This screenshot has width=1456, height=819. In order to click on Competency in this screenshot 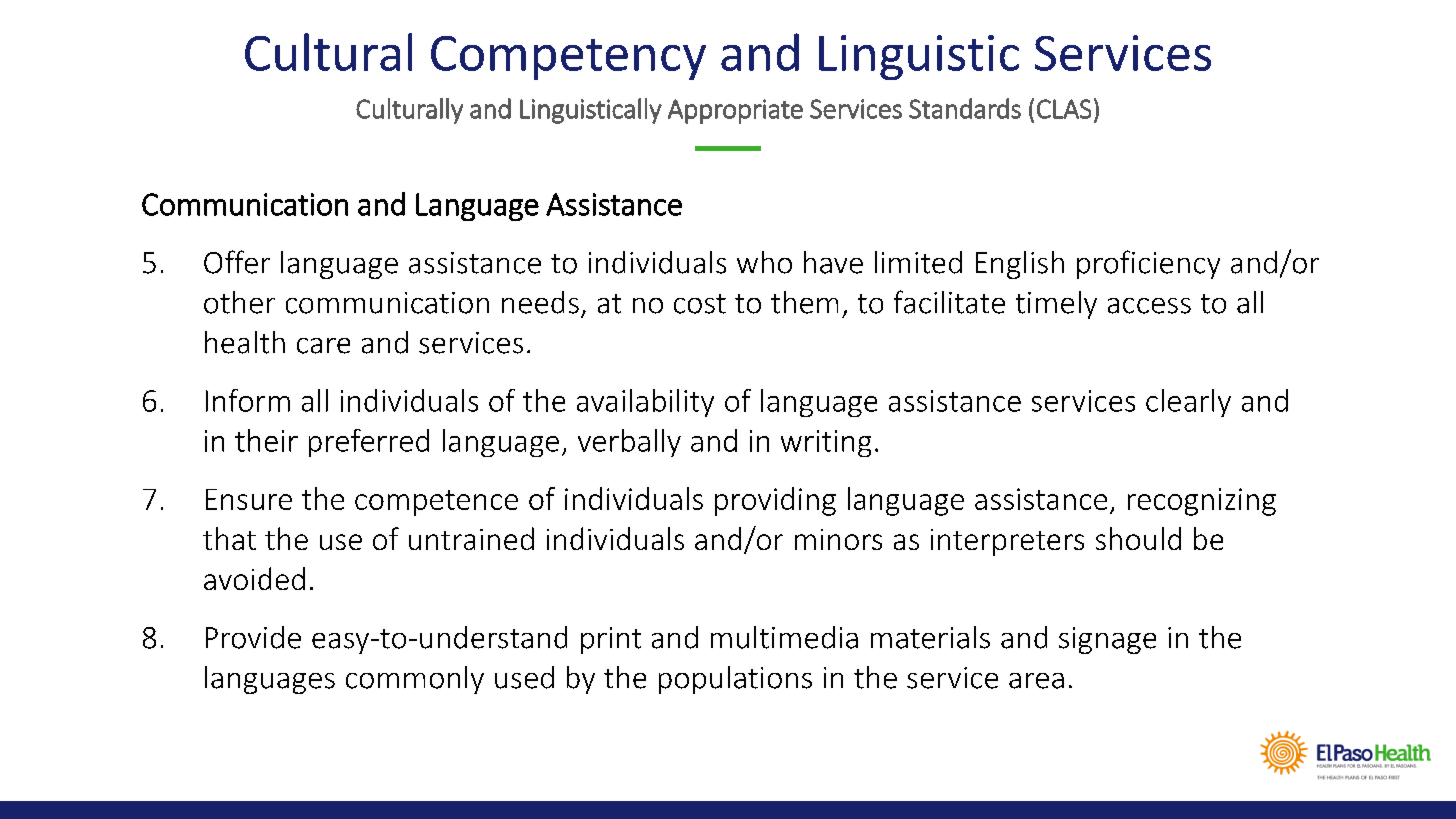, I will do `click(568, 58)`.
